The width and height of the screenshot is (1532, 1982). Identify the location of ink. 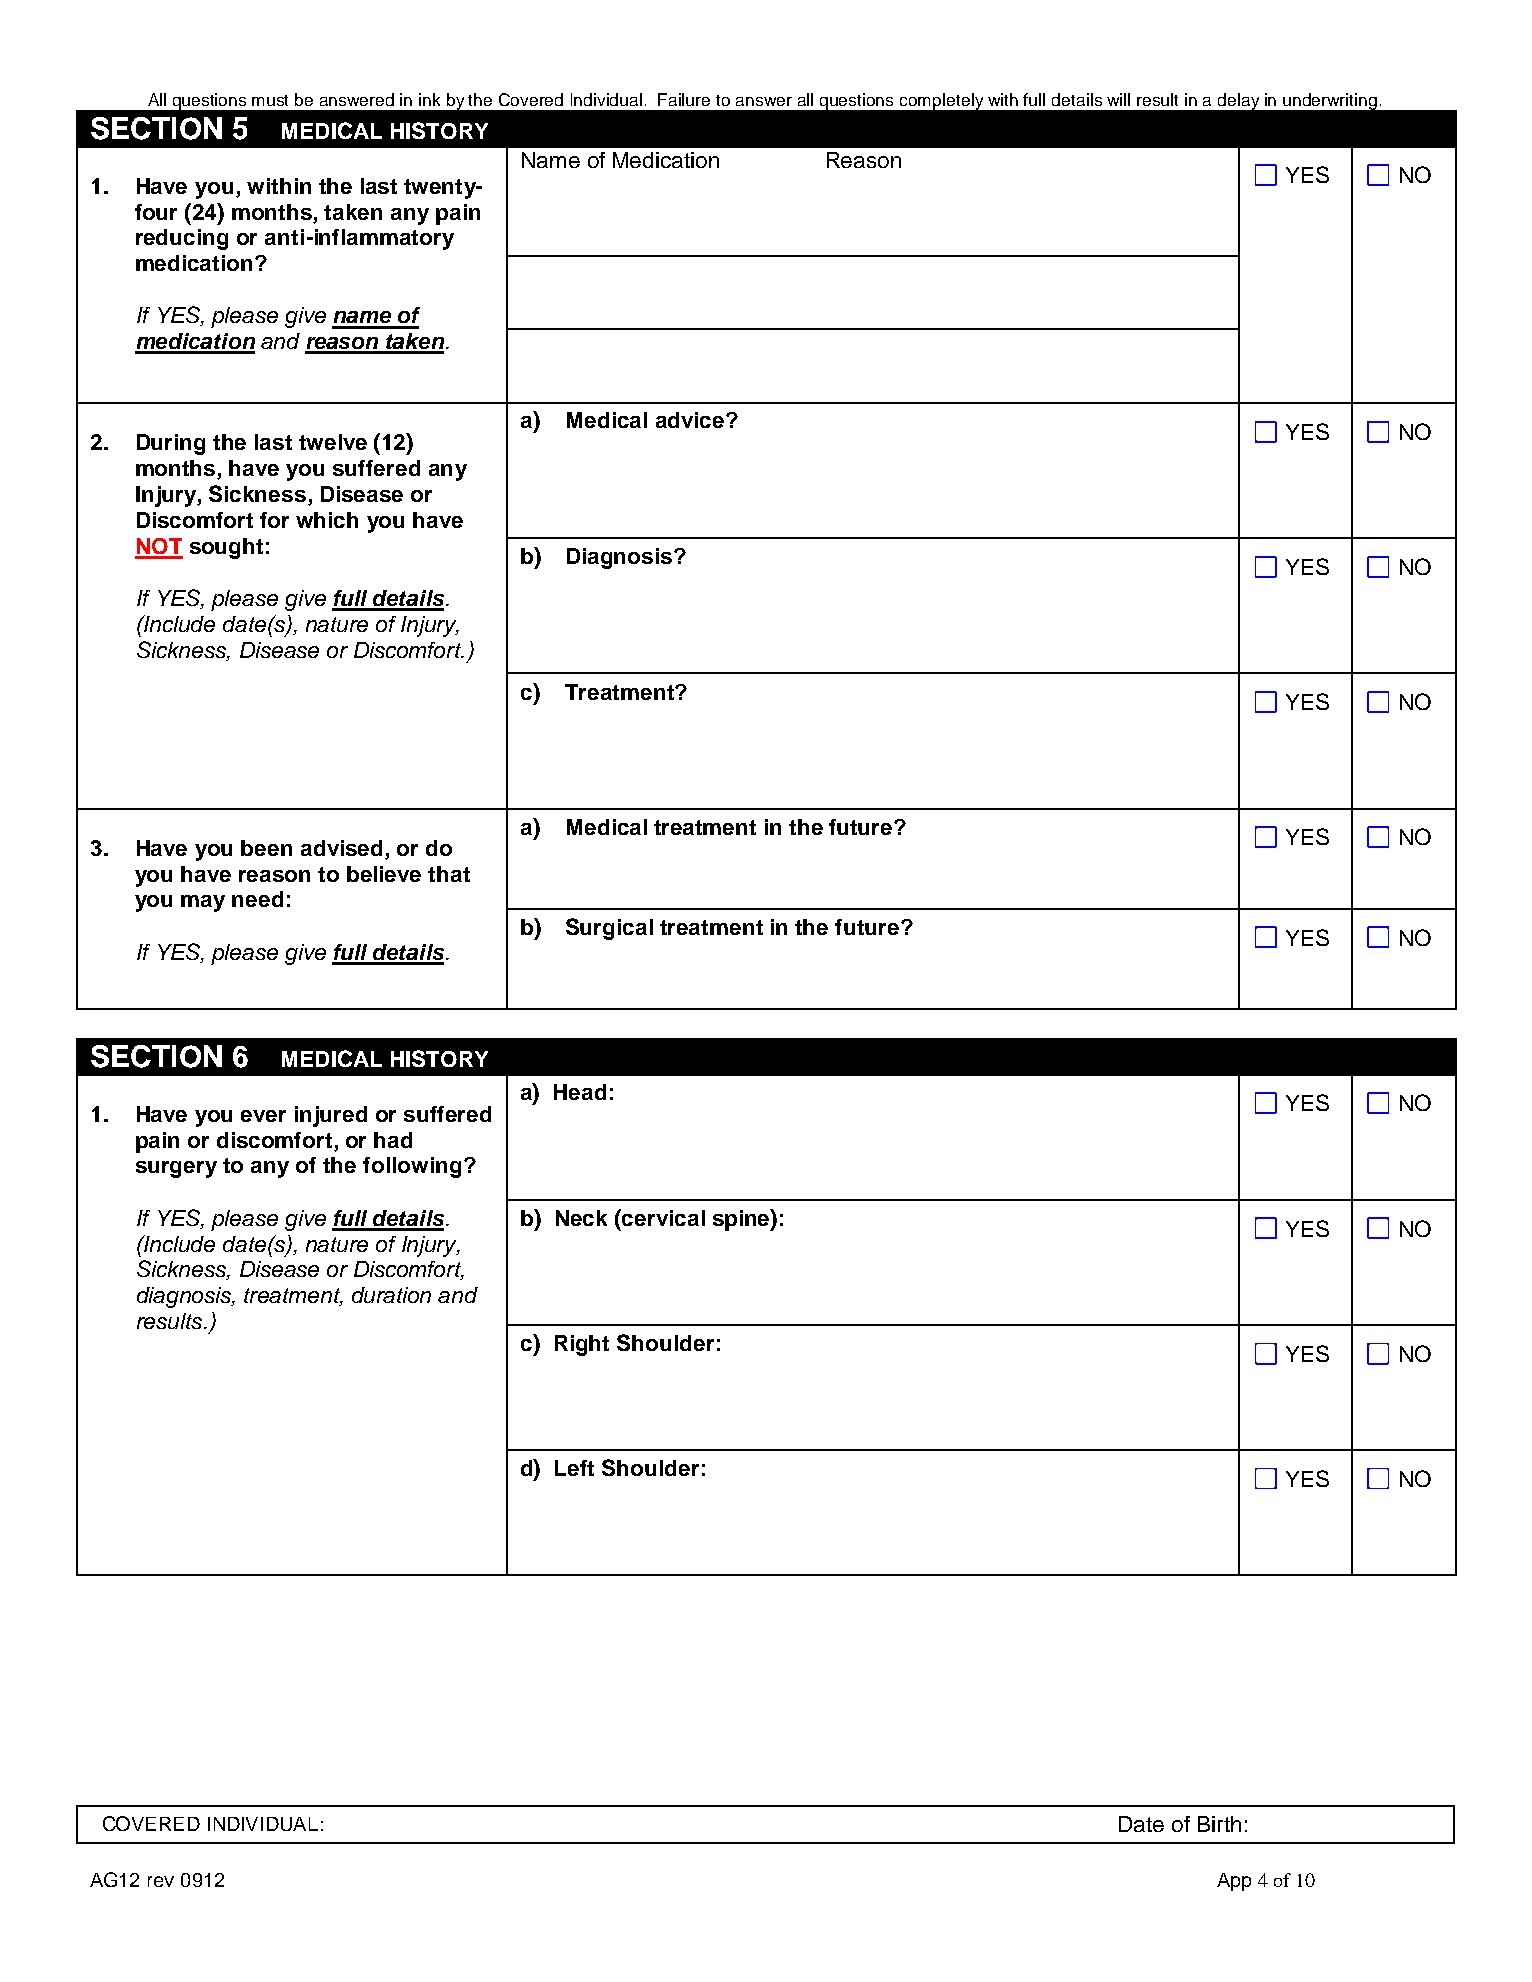
(429, 99).
